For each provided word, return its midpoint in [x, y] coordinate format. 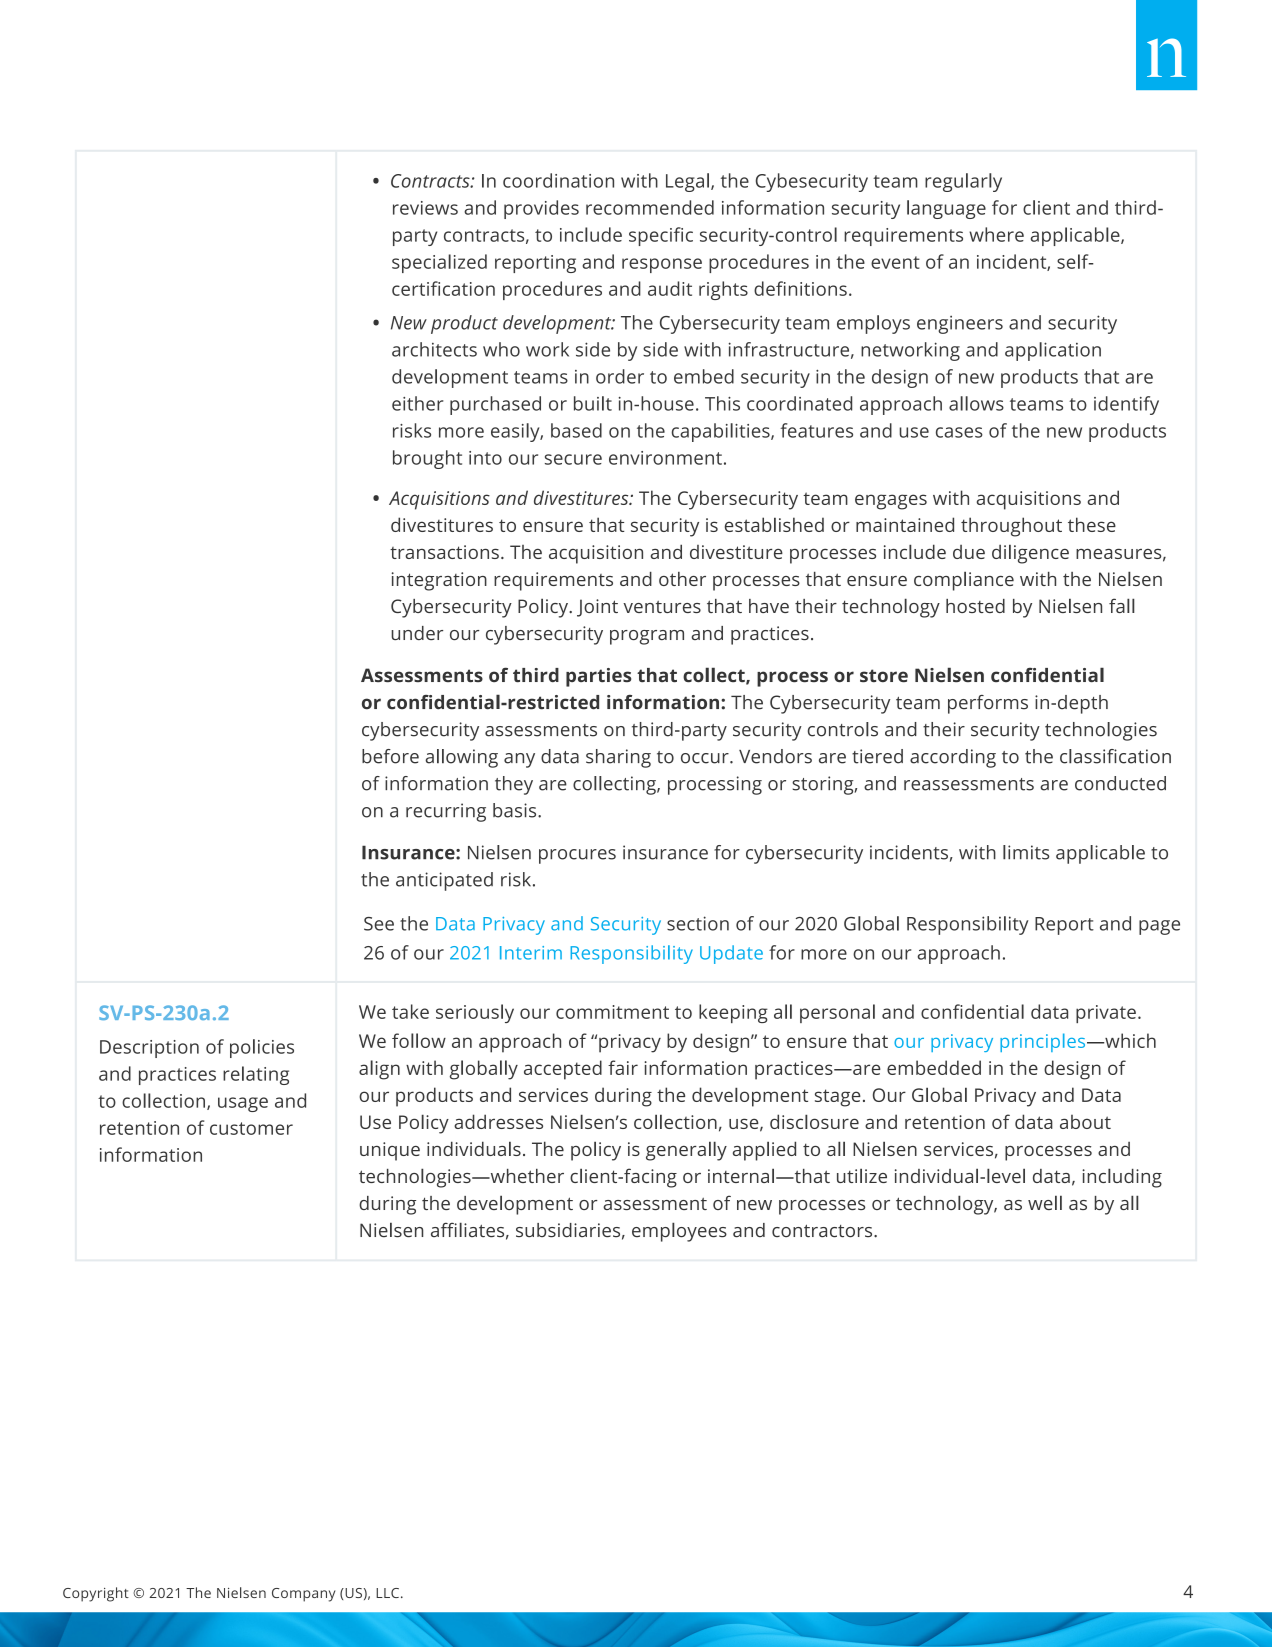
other [682, 579]
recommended [650, 207]
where [996, 234]
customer [251, 1128]
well [1045, 1202]
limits [1026, 852]
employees [679, 1232]
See [379, 924]
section [698, 923]
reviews [425, 208]
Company [303, 1595]
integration [439, 581]
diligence [1030, 554]
